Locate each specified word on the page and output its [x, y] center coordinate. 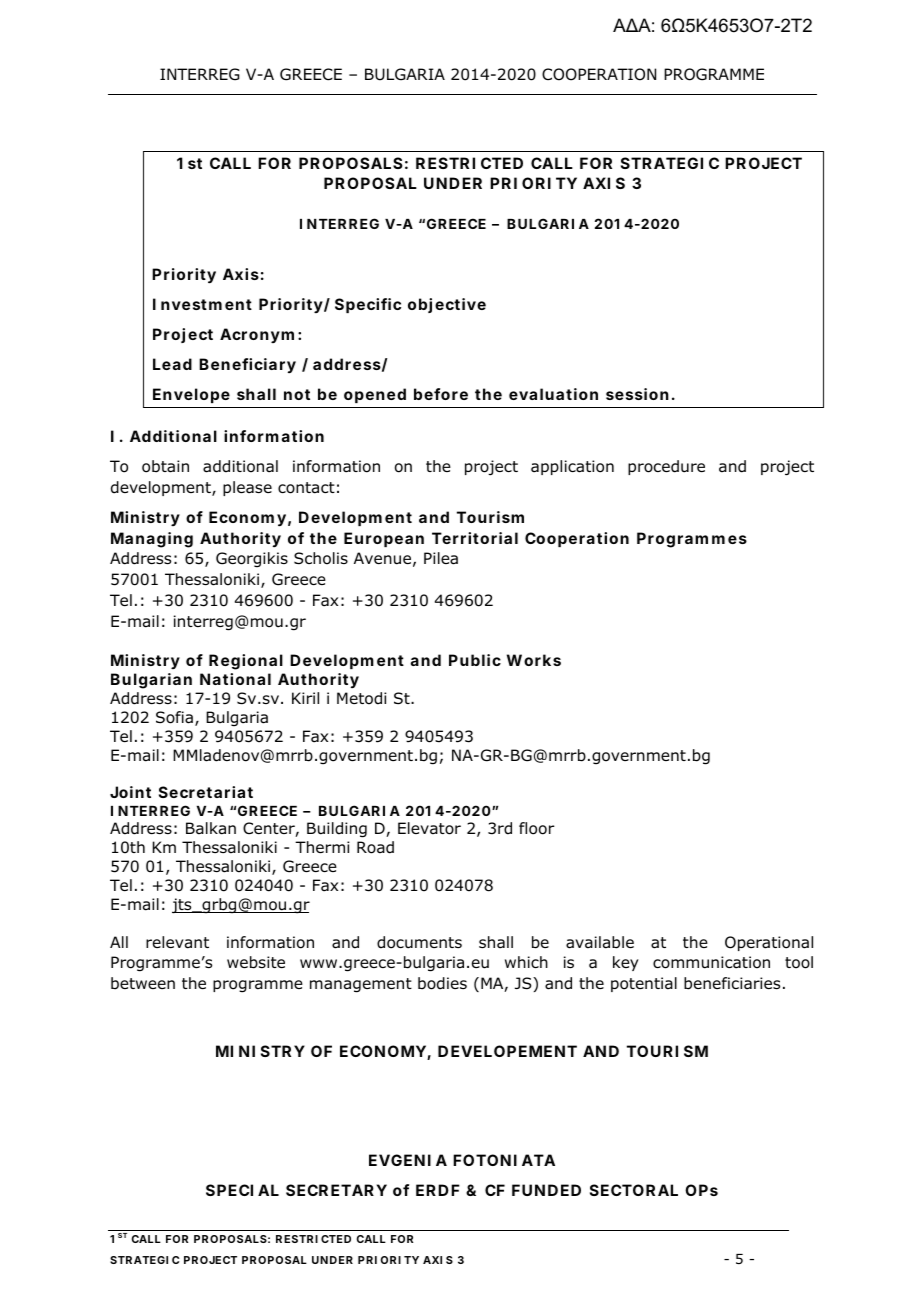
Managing [152, 540]
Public [475, 660]
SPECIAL [242, 1190]
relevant [177, 942]
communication [711, 962]
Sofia [174, 717]
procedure [666, 467]
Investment [202, 304]
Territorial [475, 538]
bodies [442, 983]
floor [537, 828]
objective [447, 305]
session [637, 394]
